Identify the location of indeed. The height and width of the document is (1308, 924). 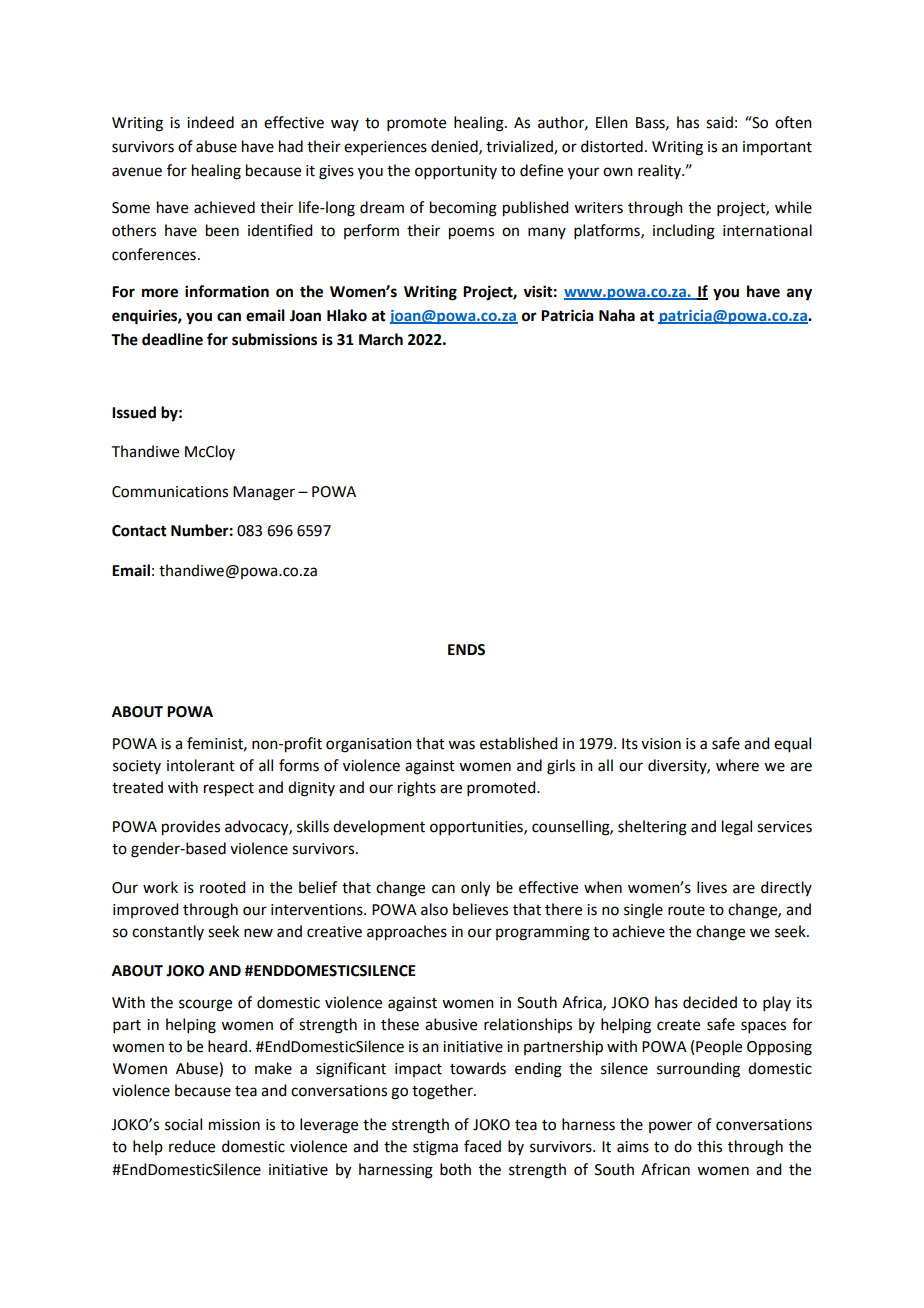
(210, 122).
